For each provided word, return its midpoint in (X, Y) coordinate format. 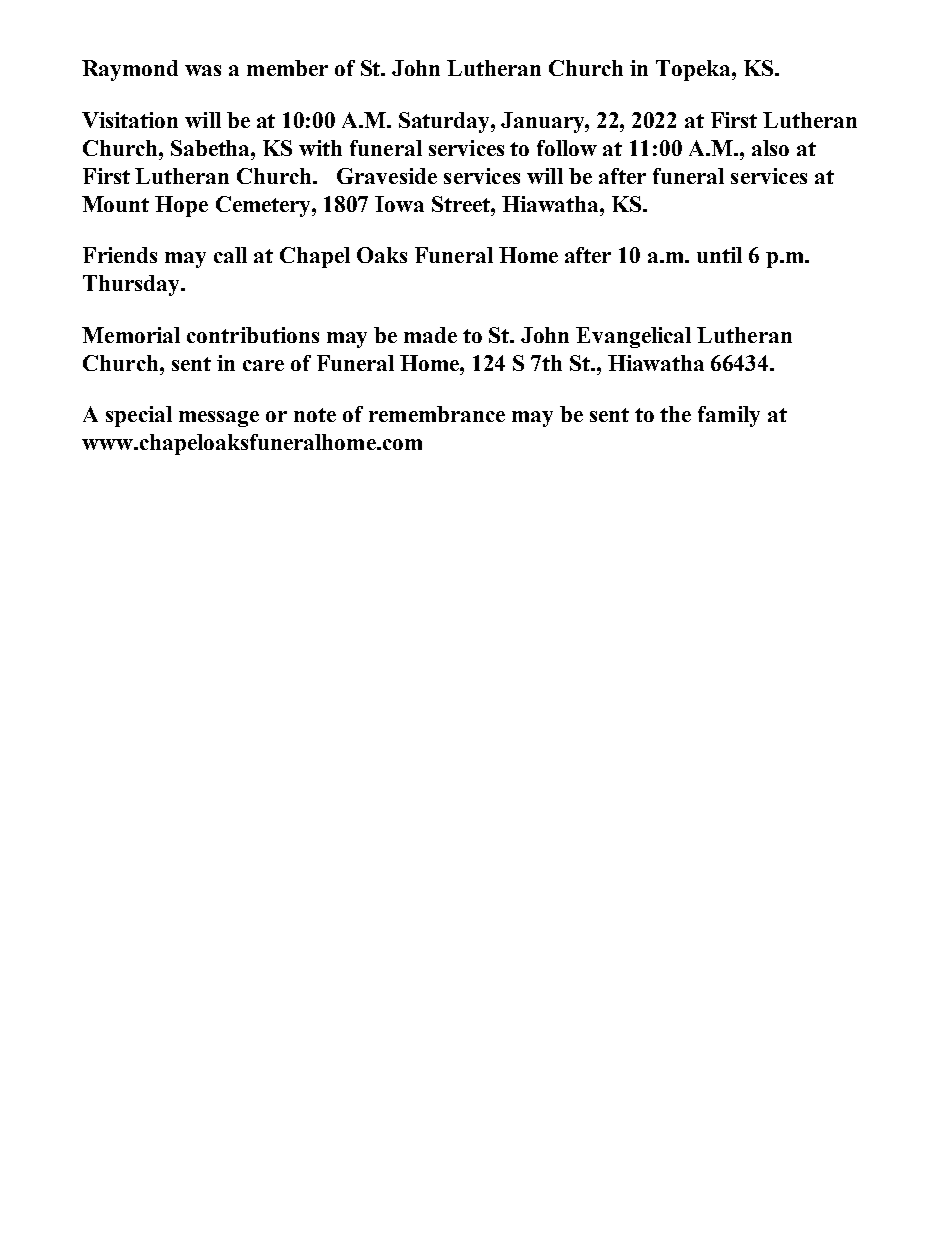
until (719, 255)
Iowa (399, 204)
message (219, 419)
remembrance (437, 414)
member (287, 68)
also (770, 148)
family (729, 416)
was (203, 70)
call (230, 255)
